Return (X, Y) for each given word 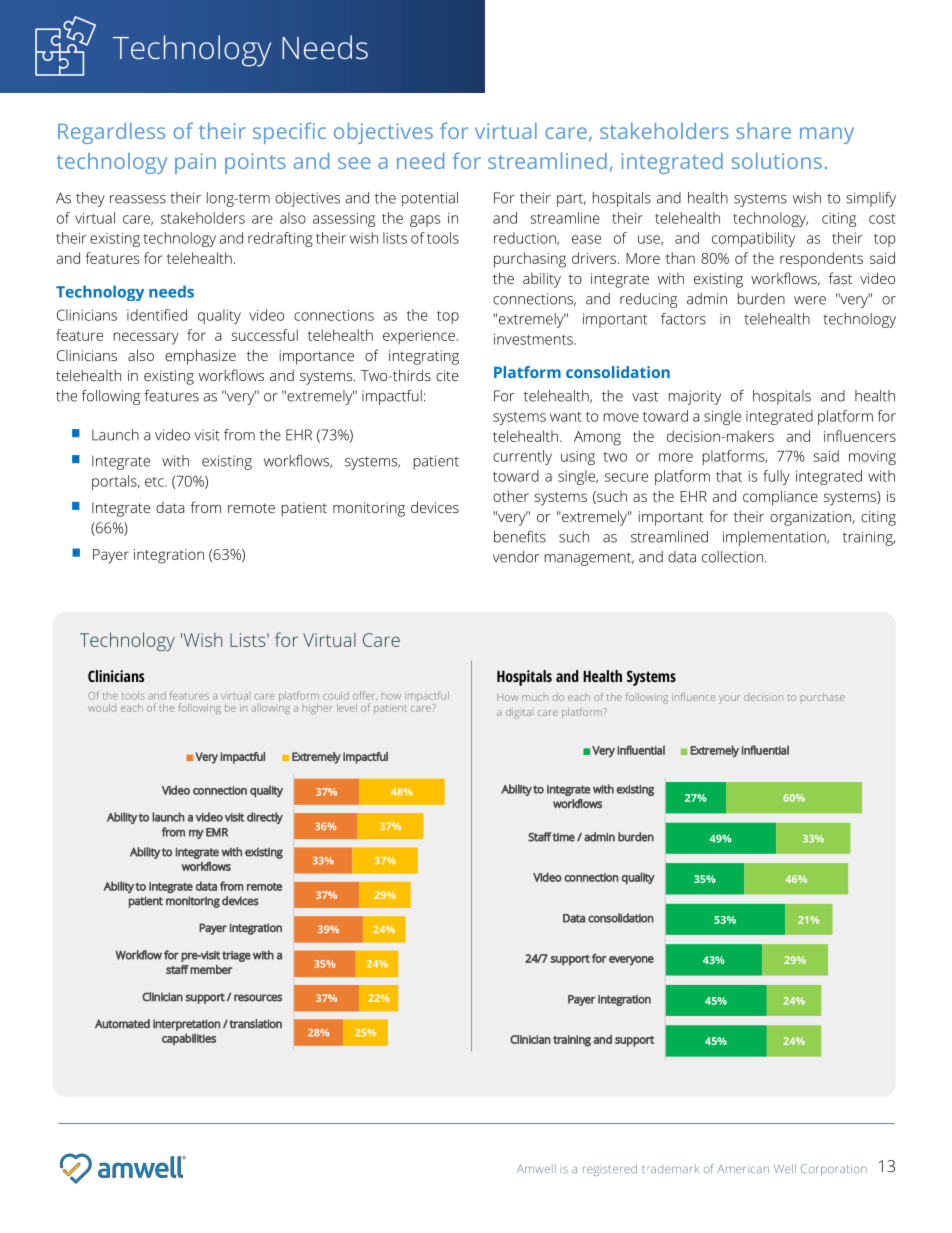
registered (610, 1170)
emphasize (200, 357)
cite (447, 375)
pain (195, 163)
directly (265, 818)
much (535, 698)
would (102, 708)
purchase (823, 697)
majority (695, 397)
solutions (777, 161)
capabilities (189, 1039)
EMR (217, 832)
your (729, 699)
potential (430, 199)
